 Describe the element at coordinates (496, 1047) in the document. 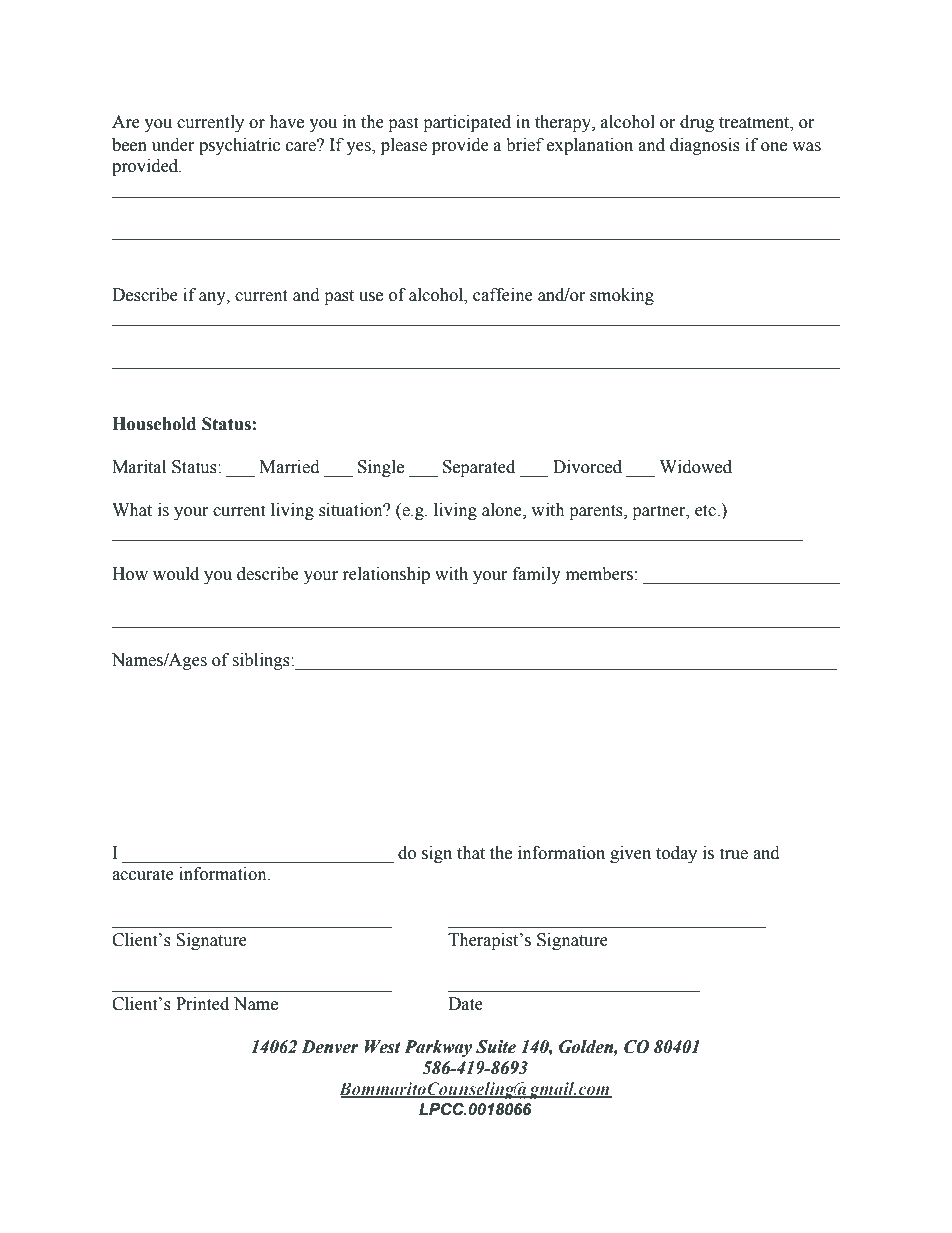

I see `Suite` at that location.
